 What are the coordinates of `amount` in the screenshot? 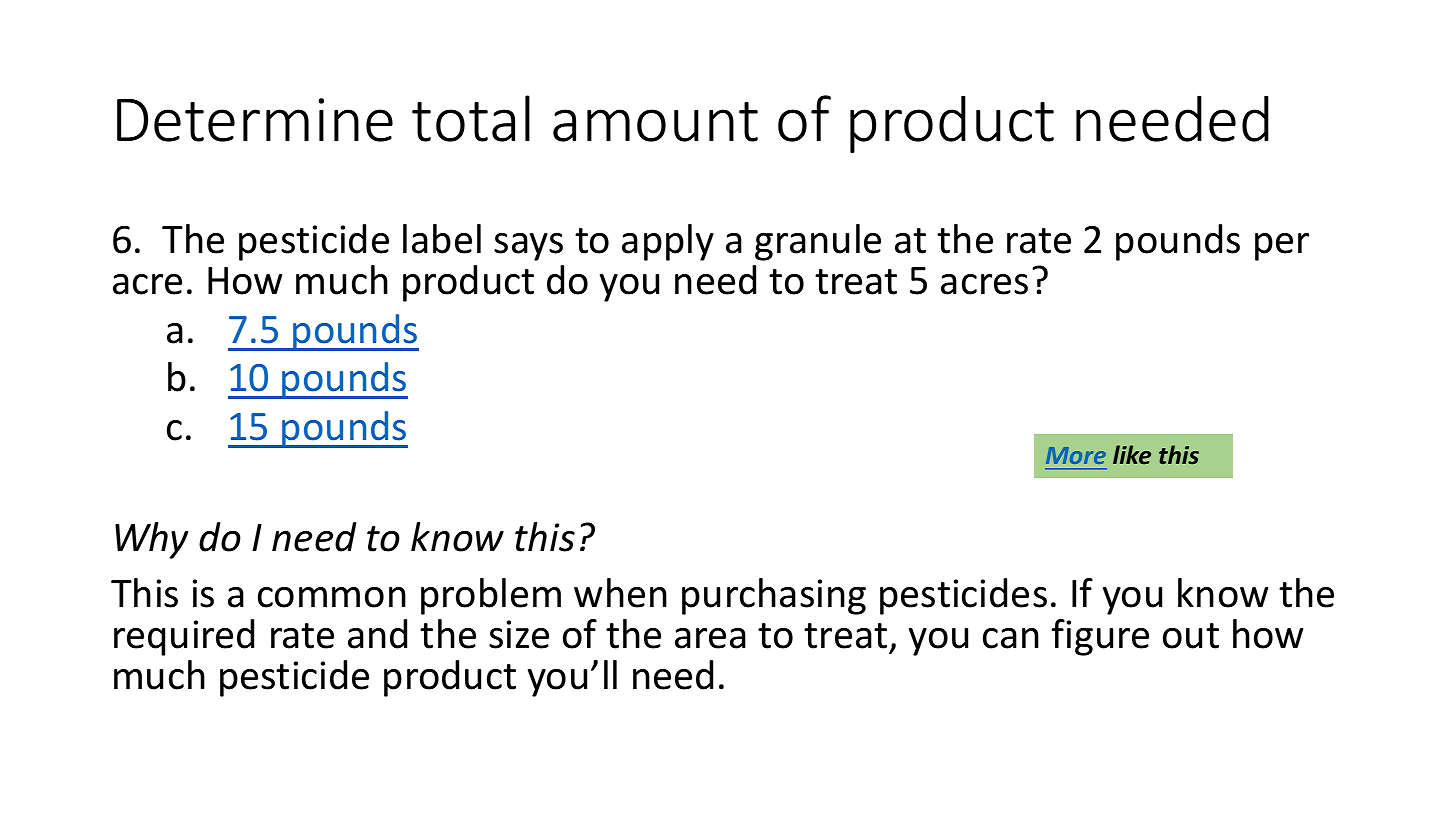 It's located at (655, 122).
